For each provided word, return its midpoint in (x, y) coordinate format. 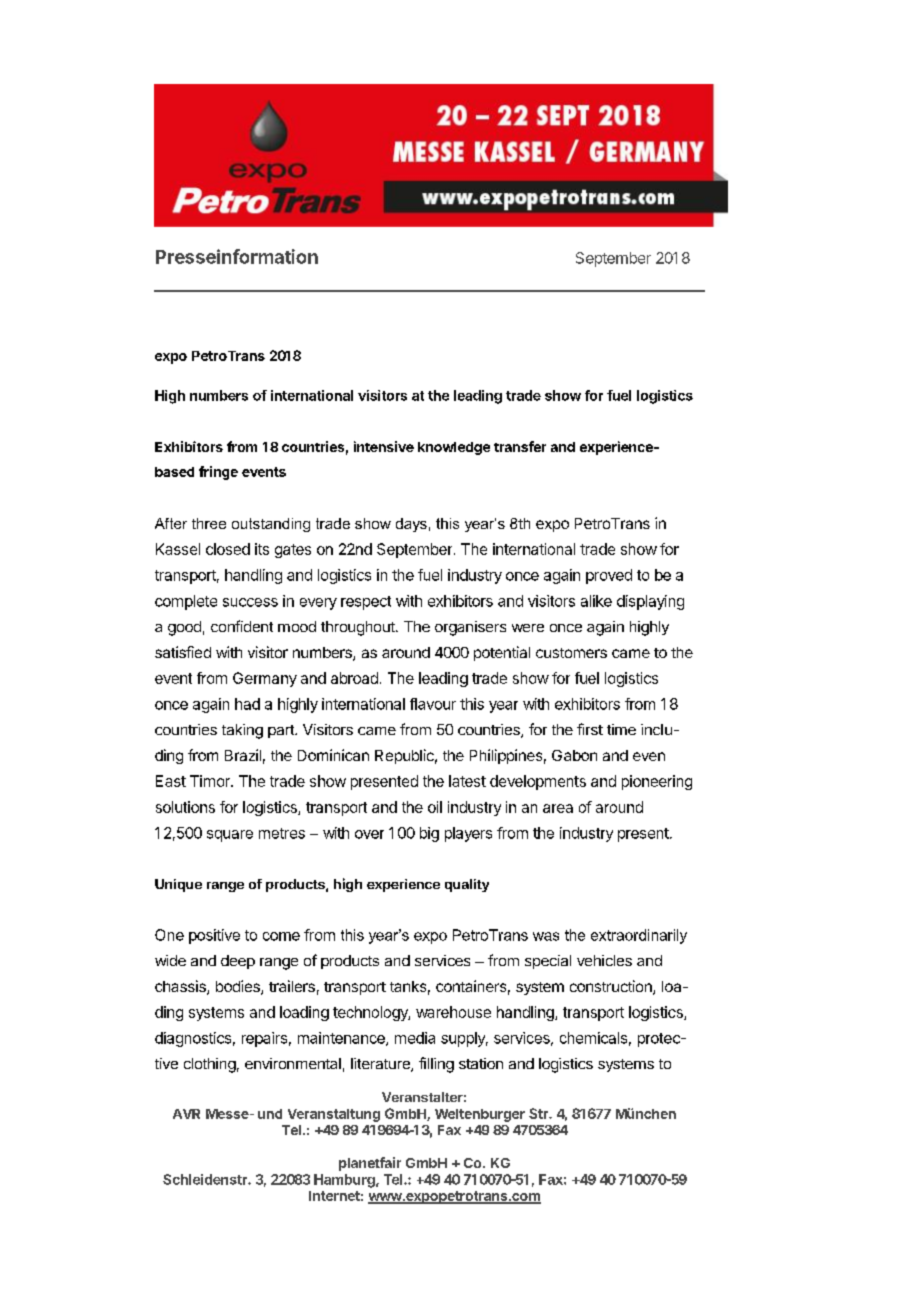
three (209, 523)
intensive (384, 446)
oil (435, 807)
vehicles (604, 960)
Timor (211, 781)
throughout (359, 628)
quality (467, 885)
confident (242, 626)
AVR (186, 1114)
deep (238, 962)
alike (596, 601)
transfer (520, 446)
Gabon (574, 755)
